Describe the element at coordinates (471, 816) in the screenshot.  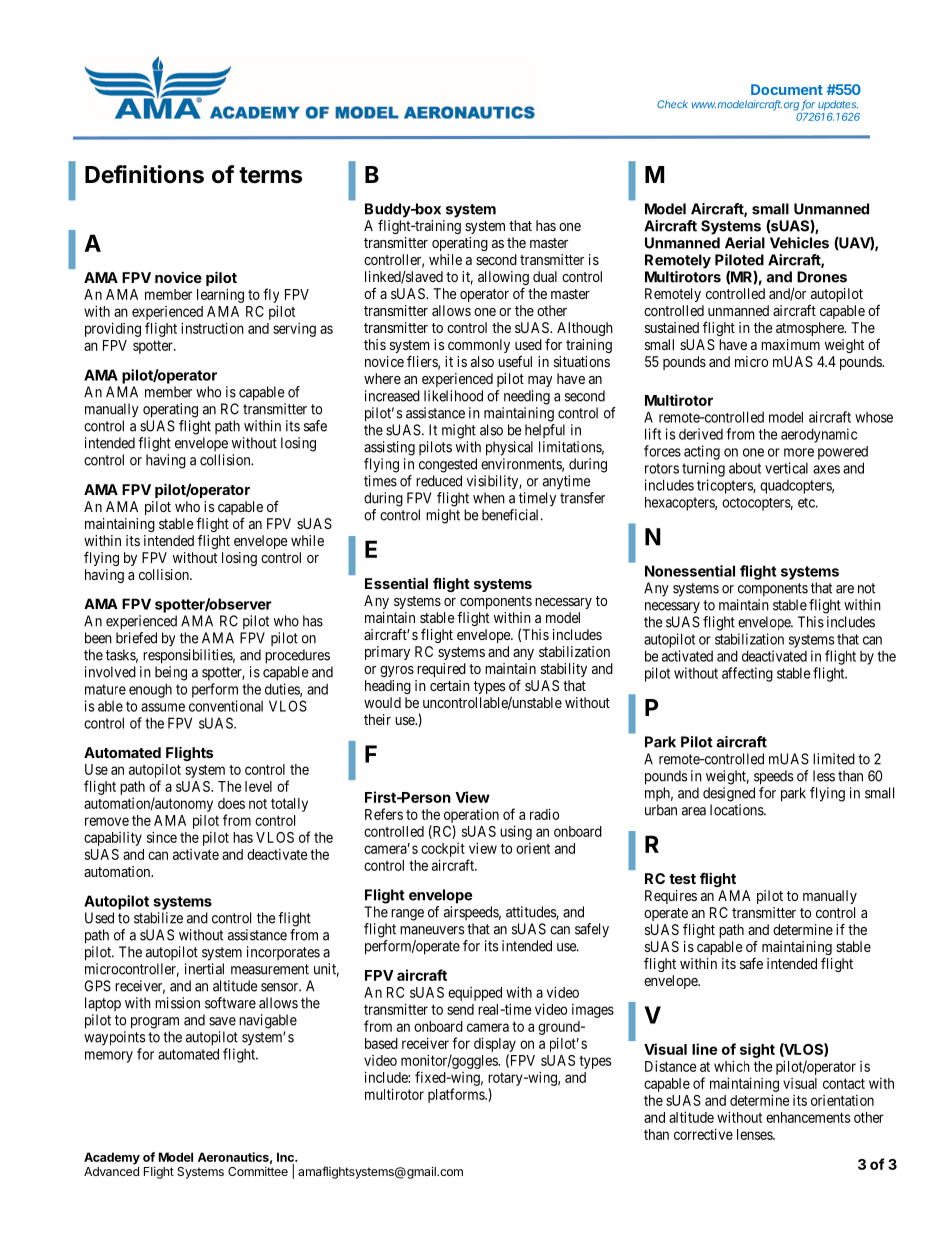
I see `operation` at that location.
